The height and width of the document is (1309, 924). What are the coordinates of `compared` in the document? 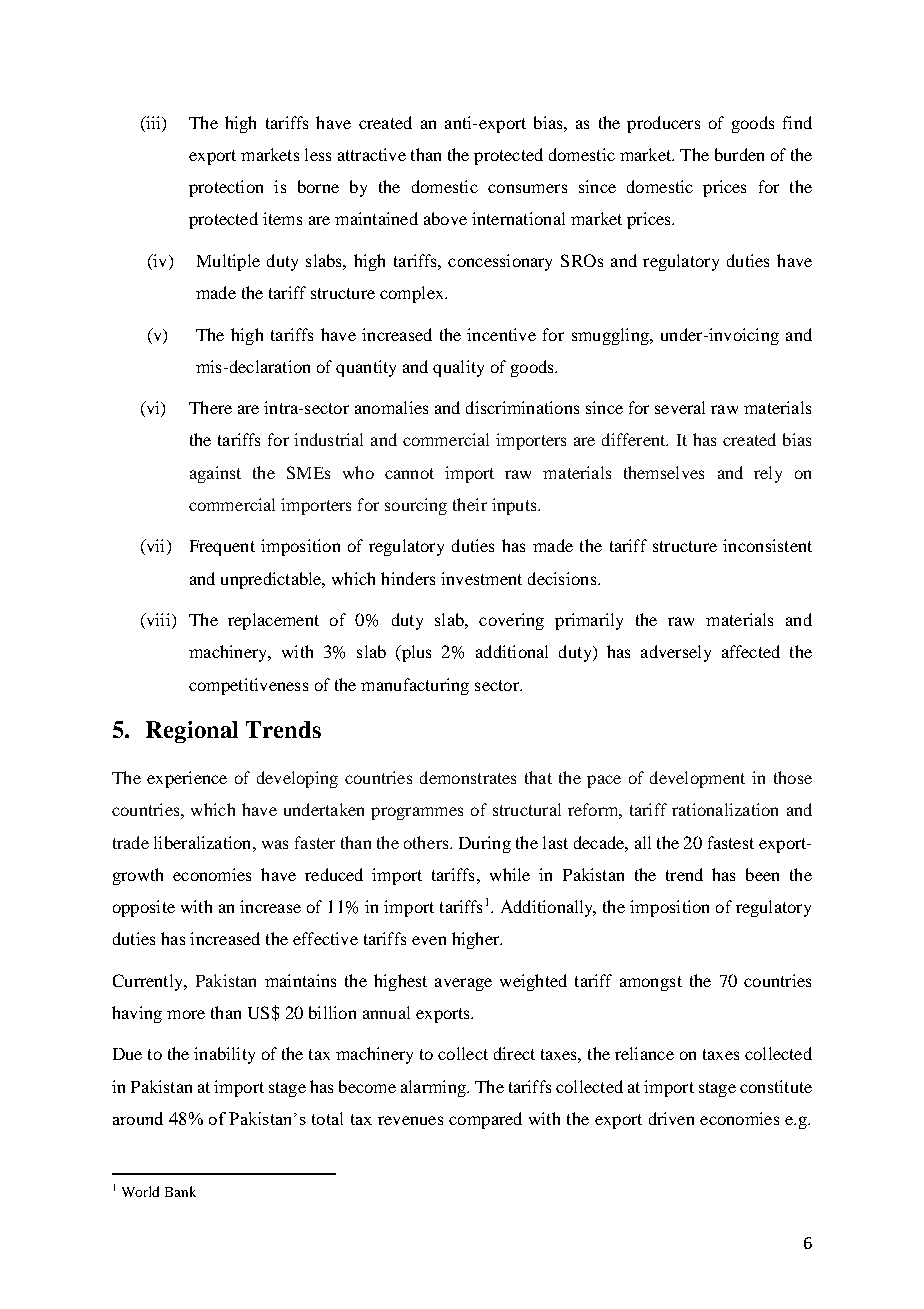 It's located at (485, 1120).
